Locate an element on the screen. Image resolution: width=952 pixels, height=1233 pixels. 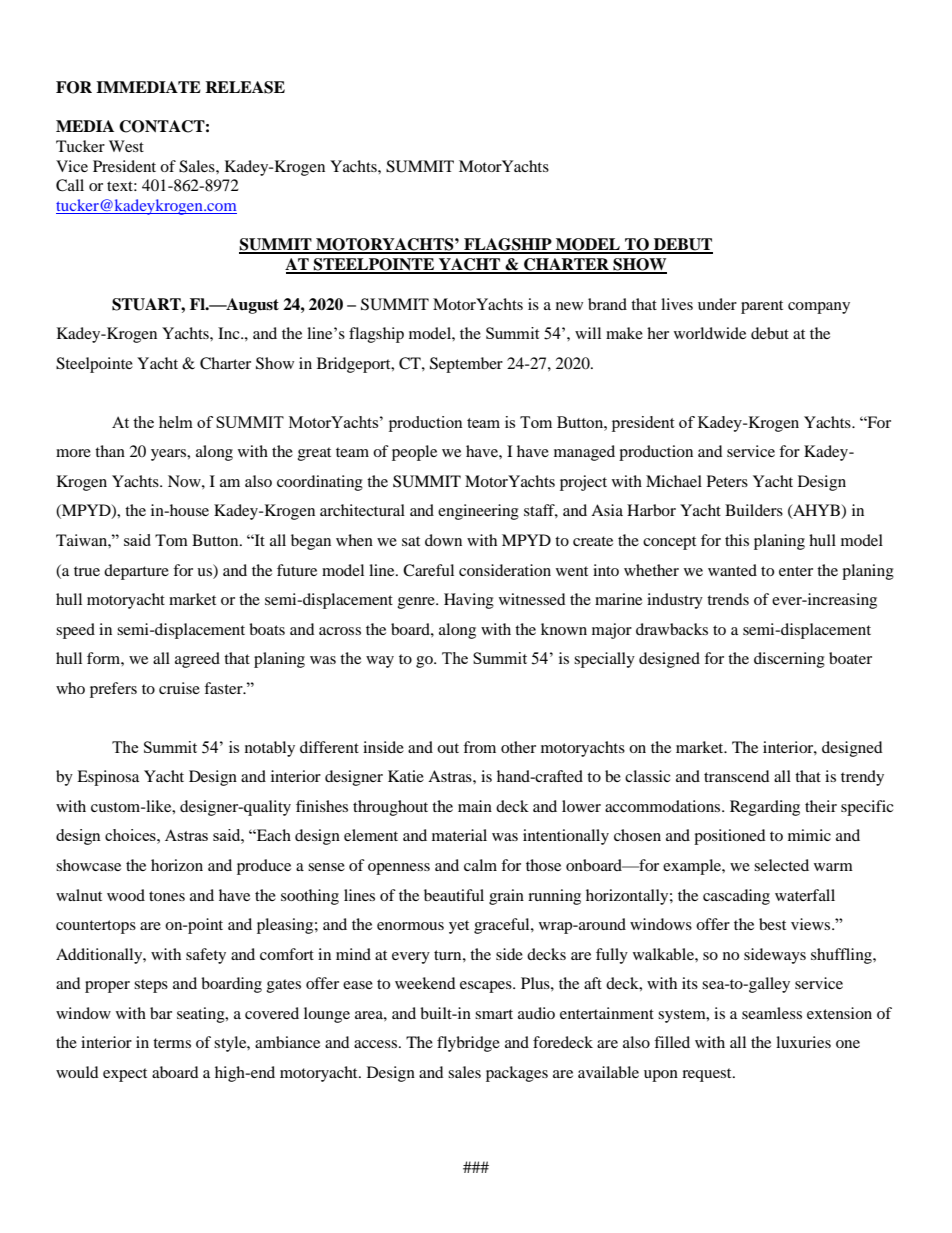
smart is located at coordinates (494, 1014).
